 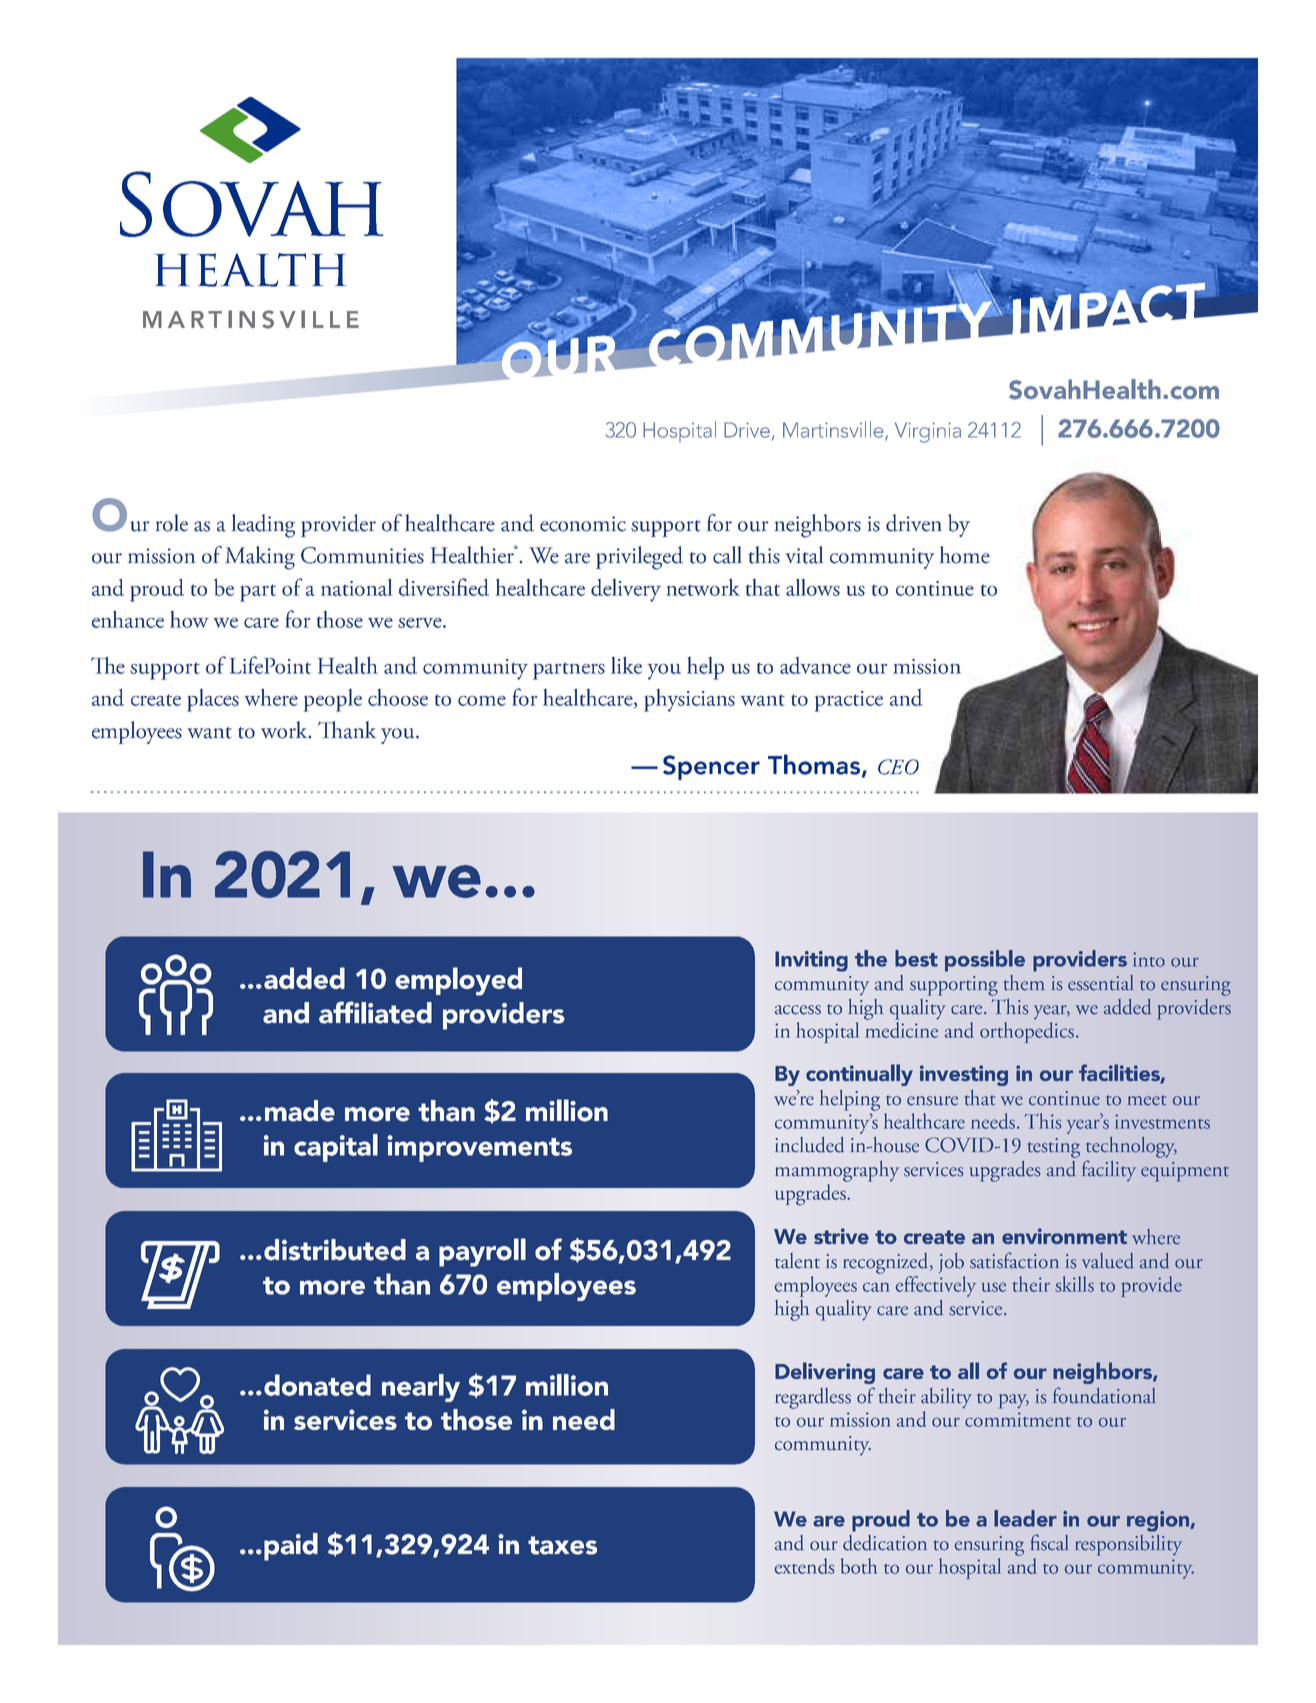 I want to click on capital, so click(x=336, y=1148).
